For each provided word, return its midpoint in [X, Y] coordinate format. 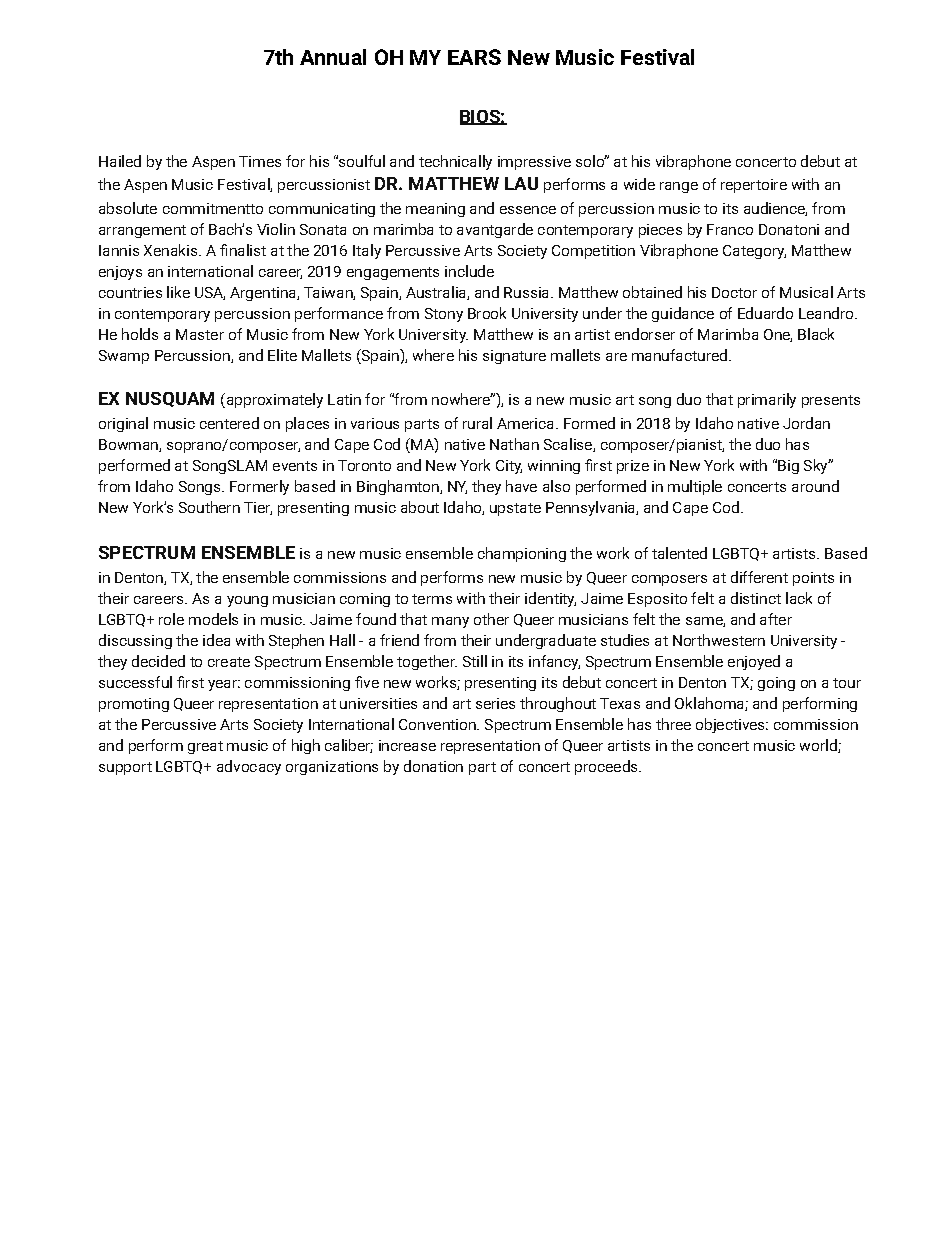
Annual [333, 57]
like [178, 292]
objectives [731, 725]
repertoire [754, 186]
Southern [209, 507]
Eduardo [765, 313]
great [205, 747]
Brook [487, 313]
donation [433, 766]
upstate [515, 509]
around [815, 486]
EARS [474, 57]
